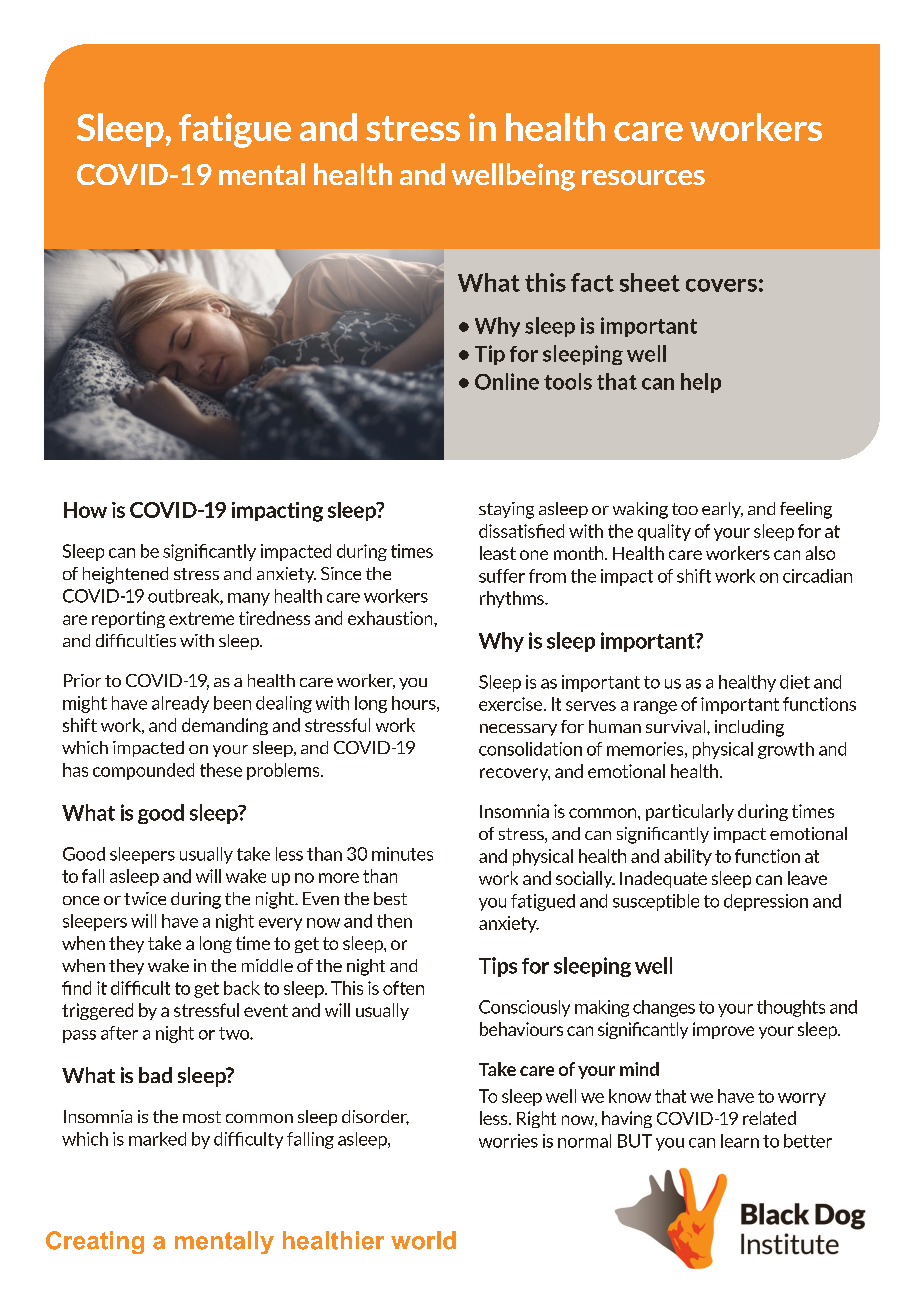 The width and height of the screenshot is (924, 1308). Describe the element at coordinates (507, 381) in the screenshot. I see `Online` at that location.
